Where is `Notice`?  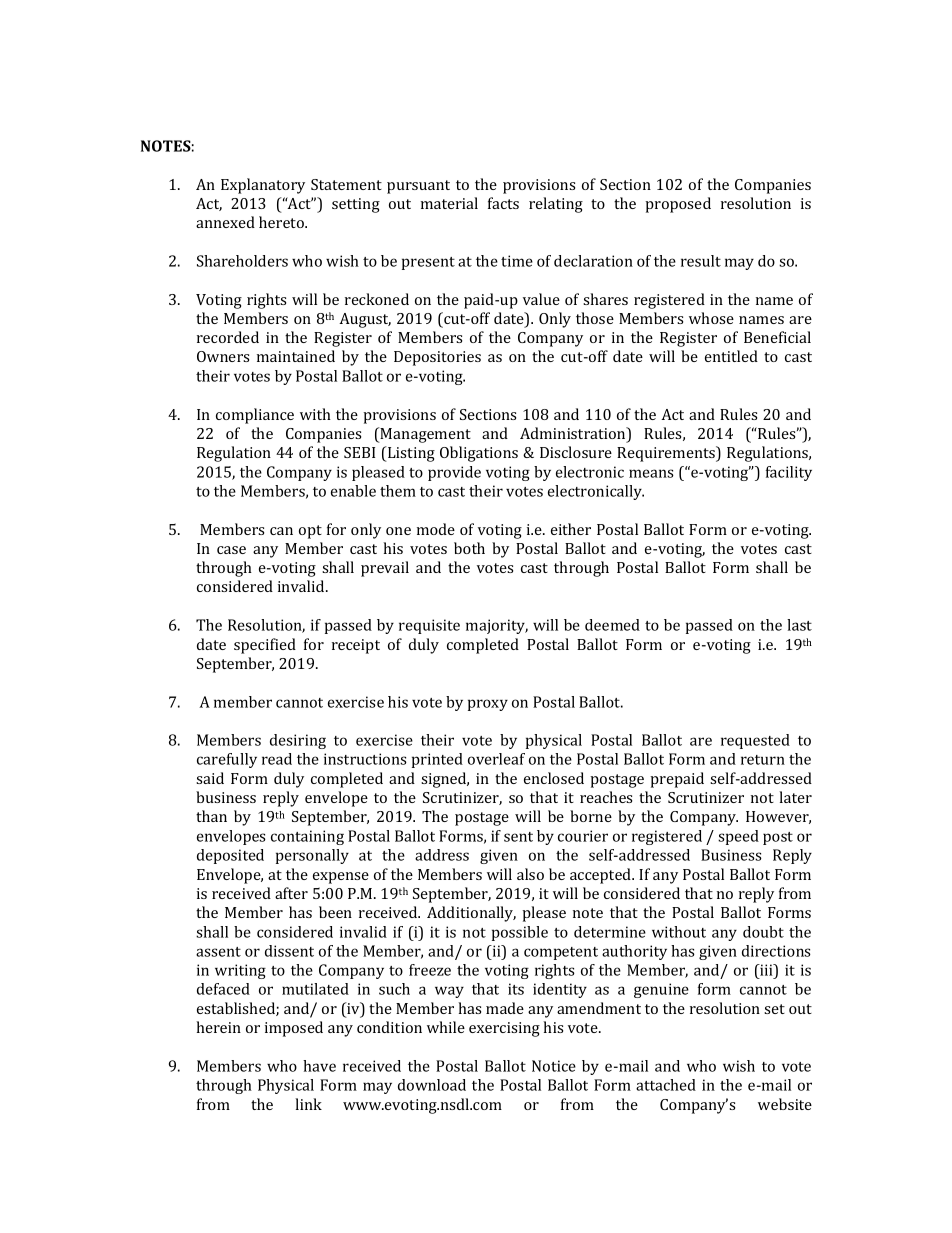 Notice is located at coordinates (554, 1066).
